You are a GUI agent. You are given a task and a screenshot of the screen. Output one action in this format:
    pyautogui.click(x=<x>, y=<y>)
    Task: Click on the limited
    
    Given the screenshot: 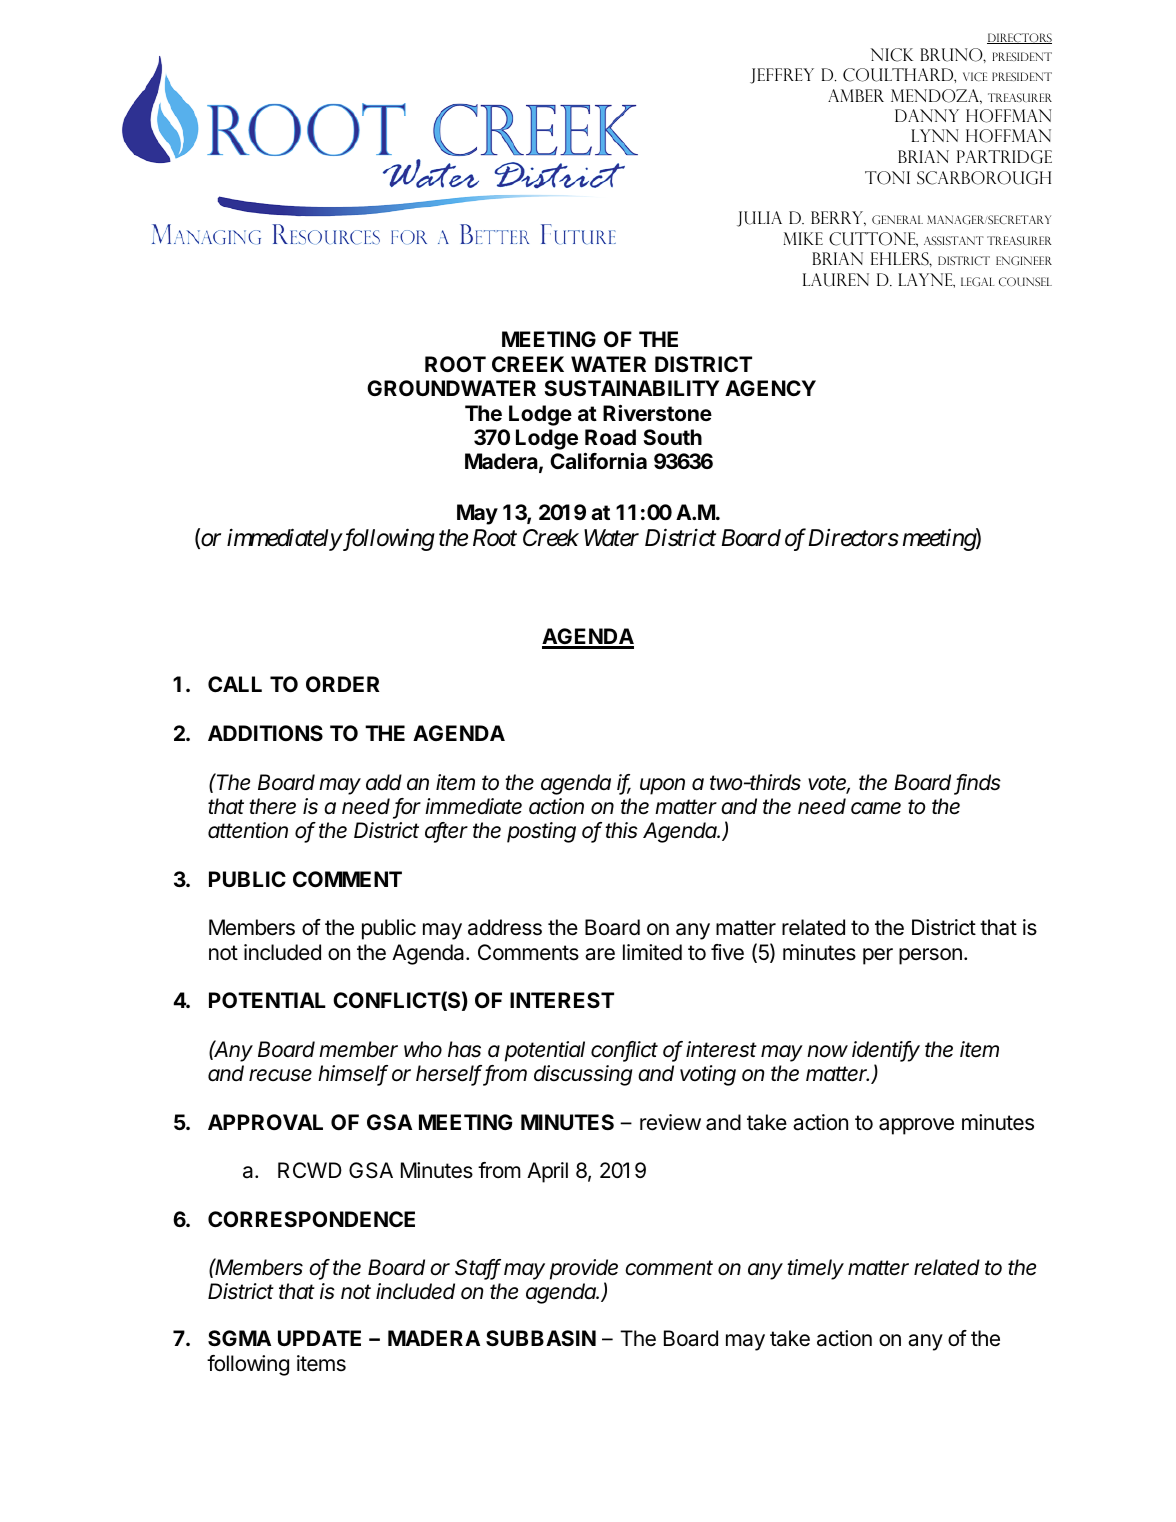 What is the action you would take?
    pyautogui.click(x=652, y=952)
